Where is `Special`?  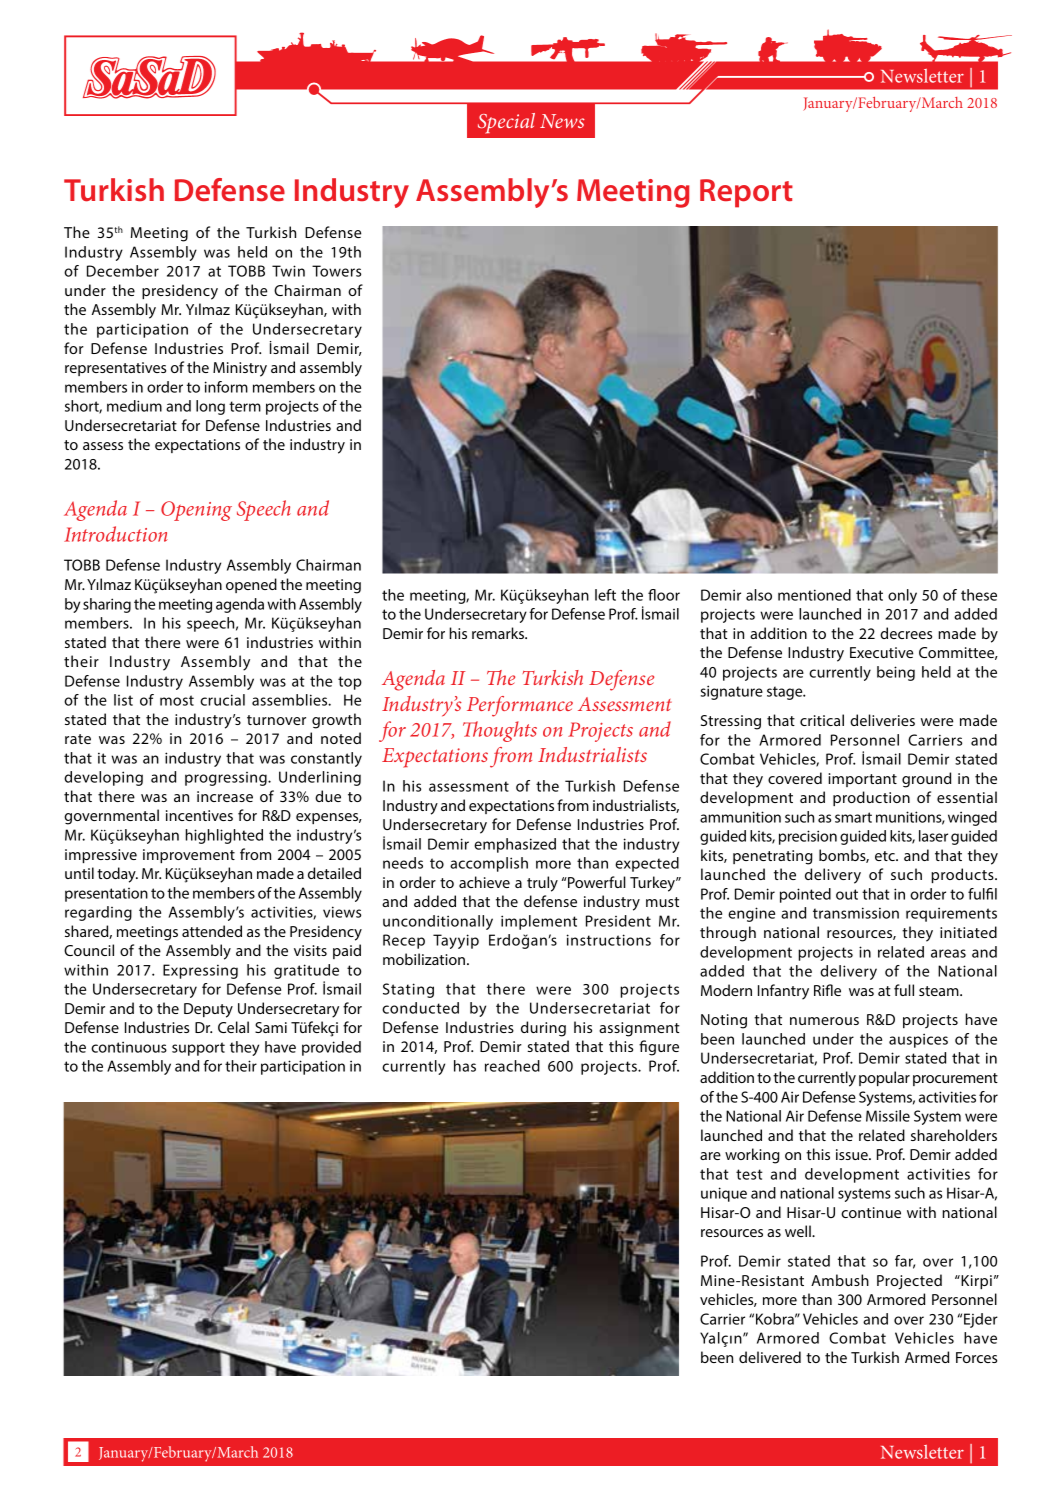 Special is located at coordinates (506, 123).
